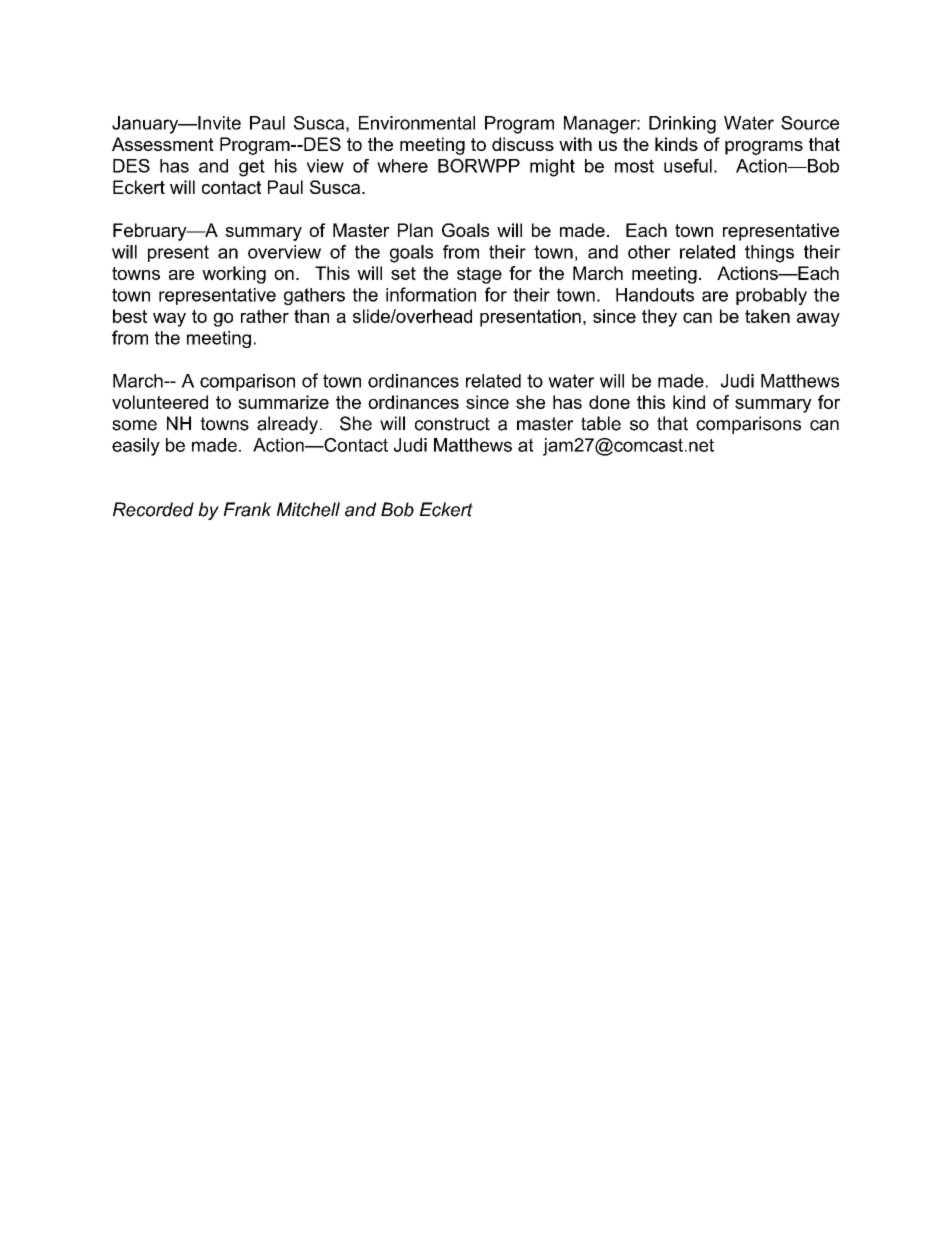 This screenshot has width=952, height=1233. Describe the element at coordinates (523, 144) in the screenshot. I see `discuss` at that location.
